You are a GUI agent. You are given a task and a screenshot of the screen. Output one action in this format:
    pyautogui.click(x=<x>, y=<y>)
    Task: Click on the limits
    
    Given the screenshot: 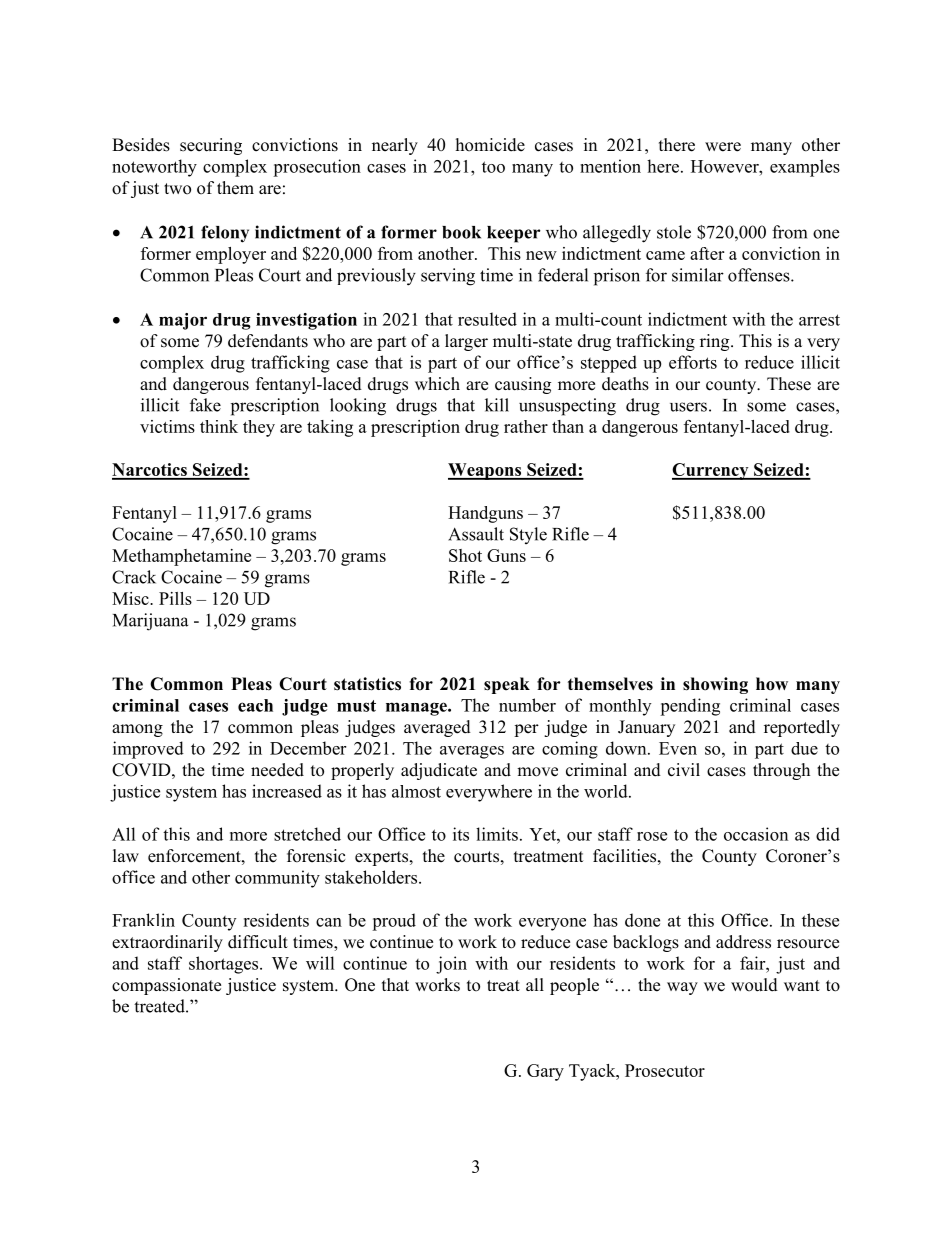 What is the action you would take?
    pyautogui.click(x=497, y=834)
